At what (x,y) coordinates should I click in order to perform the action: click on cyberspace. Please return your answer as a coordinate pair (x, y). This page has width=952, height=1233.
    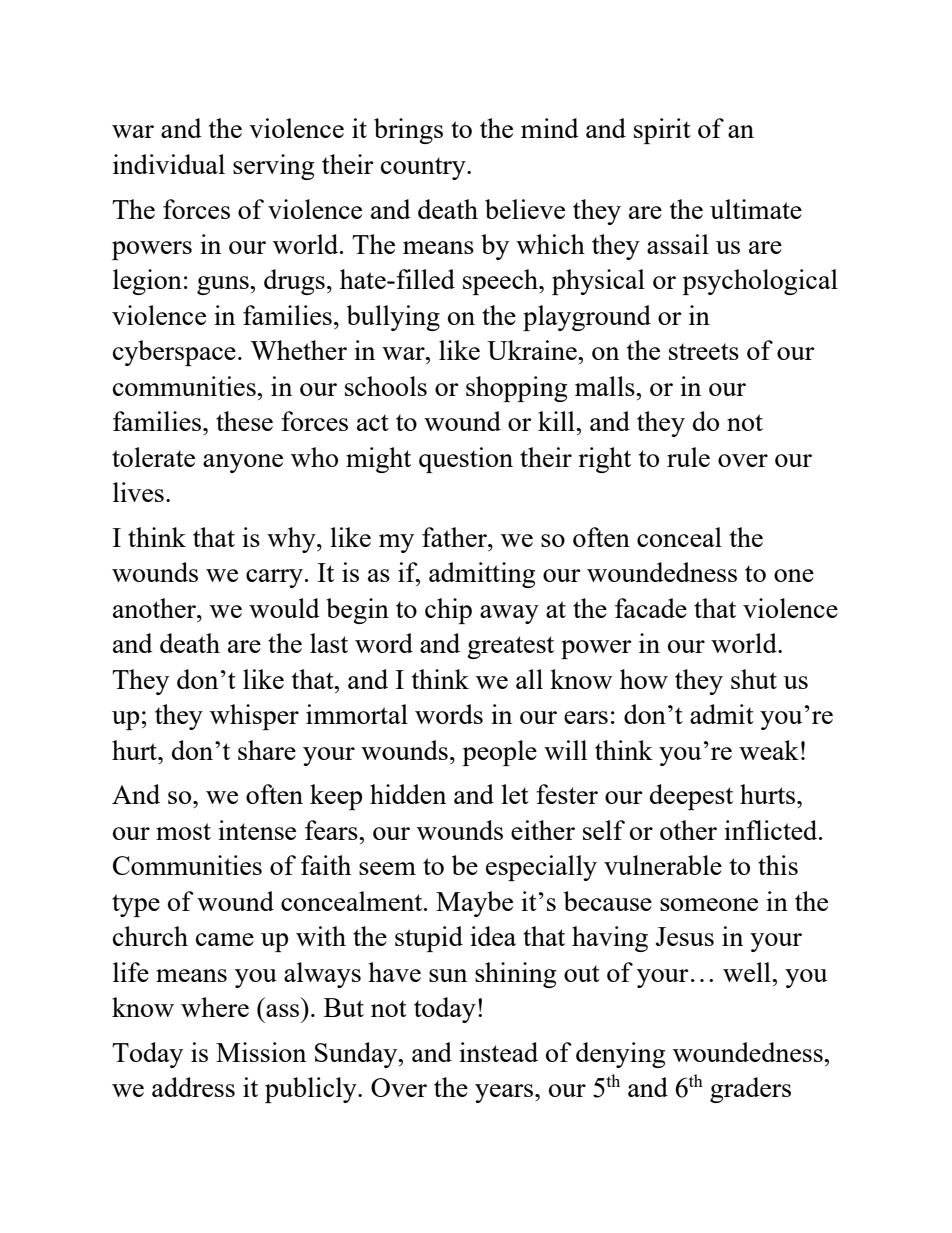
    Looking at the image, I should click on (174, 353).
